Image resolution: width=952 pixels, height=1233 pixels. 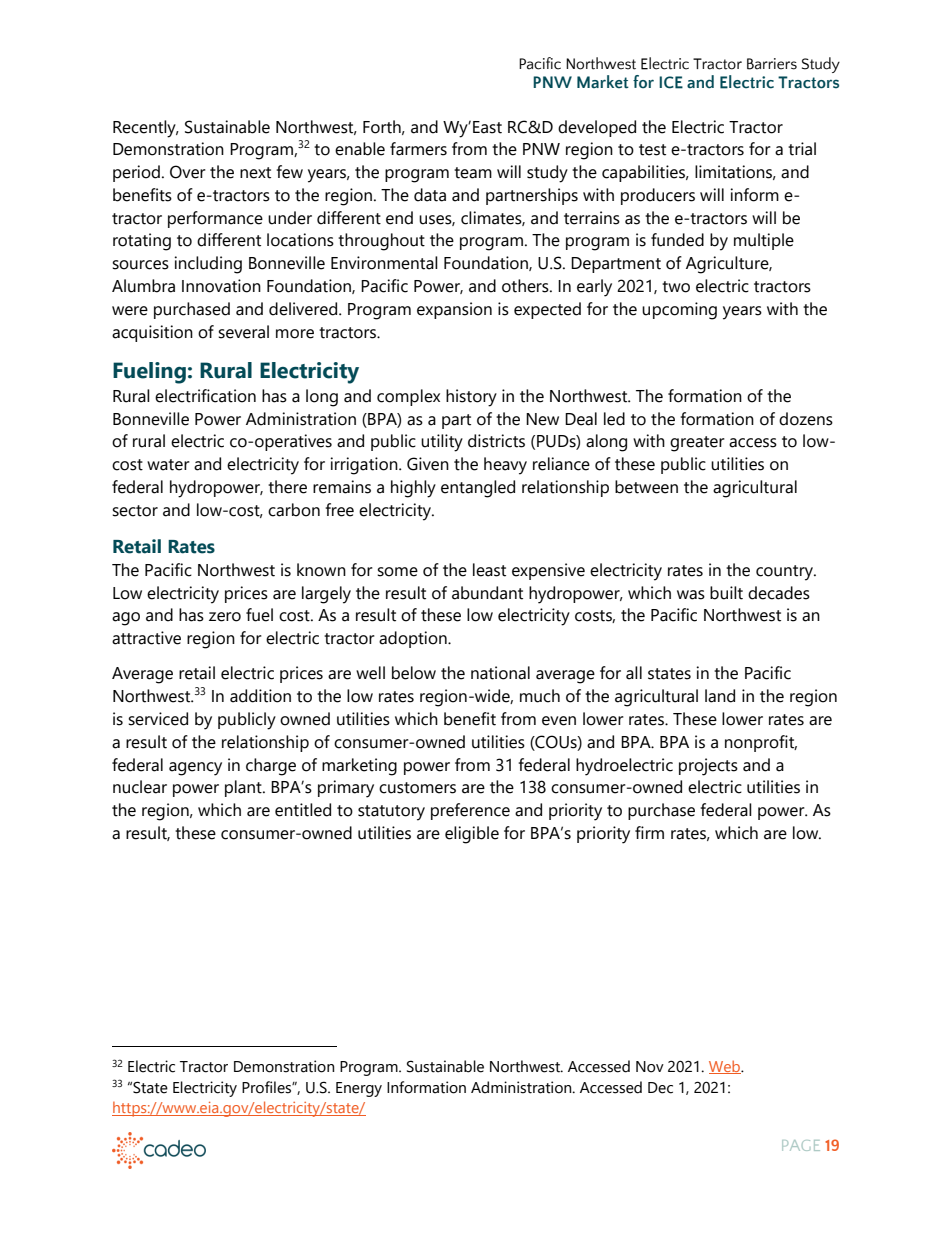 I want to click on abundant, so click(x=487, y=593).
